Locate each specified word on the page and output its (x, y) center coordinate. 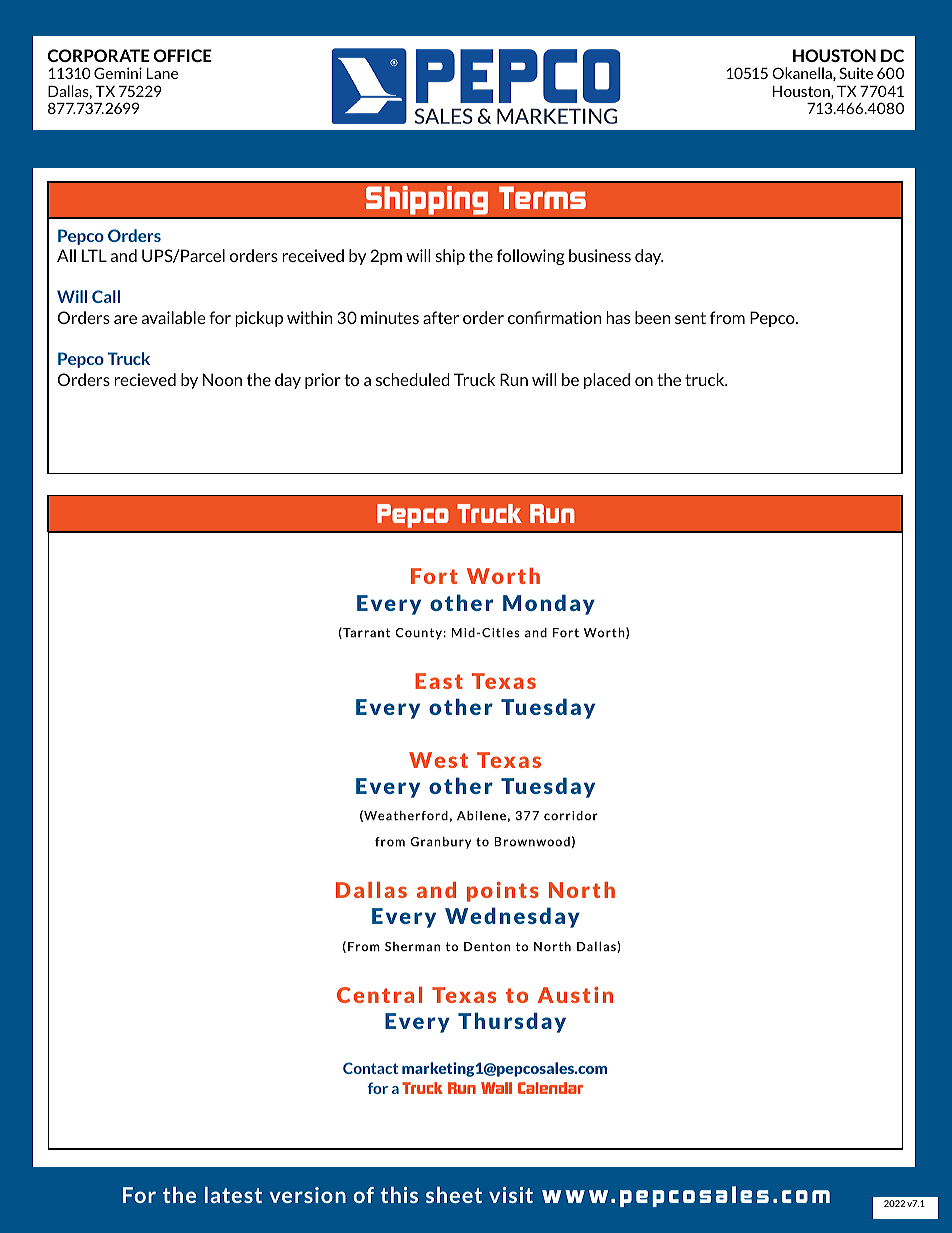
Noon (222, 379)
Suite (856, 73)
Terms (542, 197)
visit (511, 1195)
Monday (549, 604)
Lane (162, 73)
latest (233, 1195)
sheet (454, 1195)
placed (607, 381)
